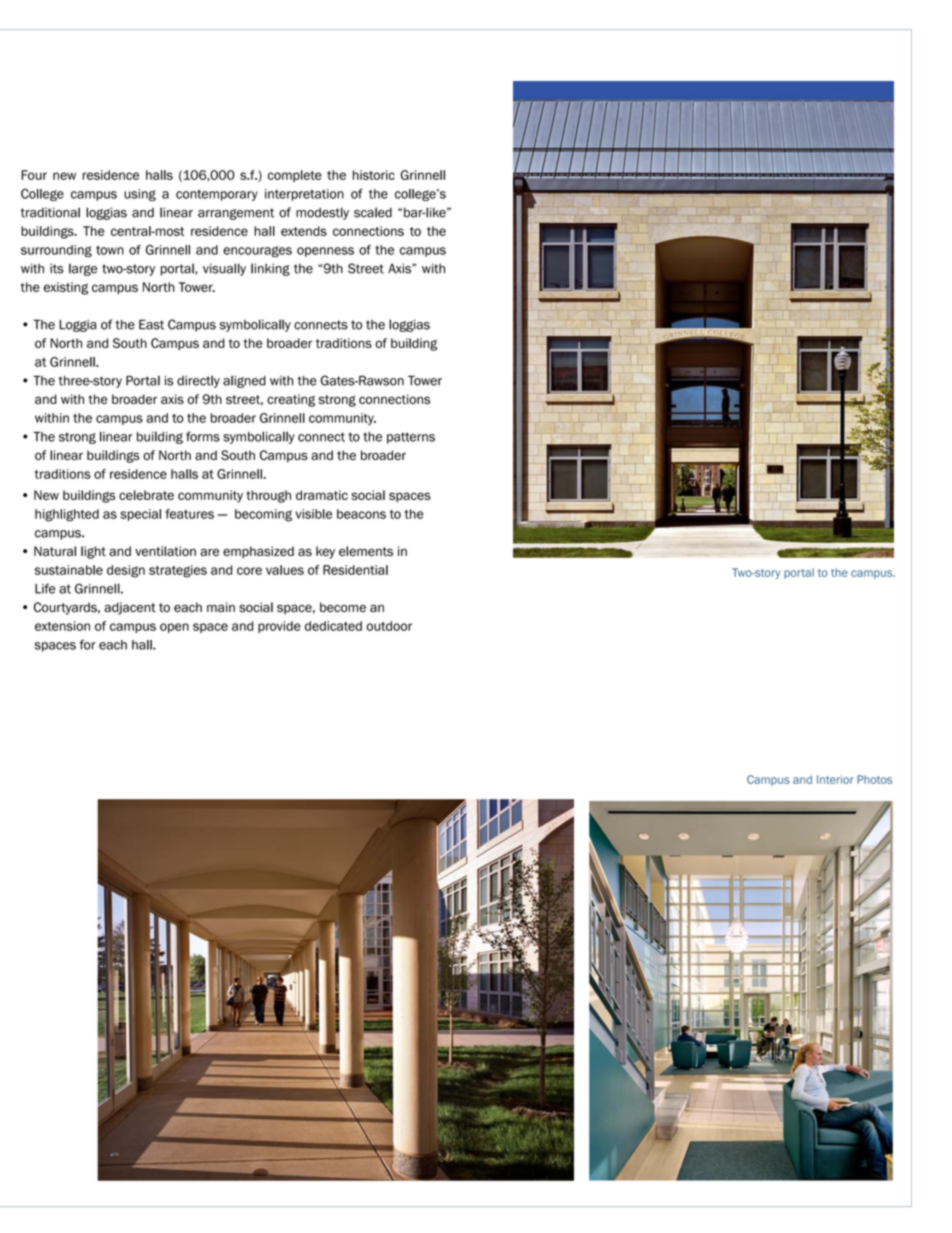 The image size is (952, 1233). What do you see at coordinates (140, 195) in the screenshot?
I see `using` at bounding box center [140, 195].
